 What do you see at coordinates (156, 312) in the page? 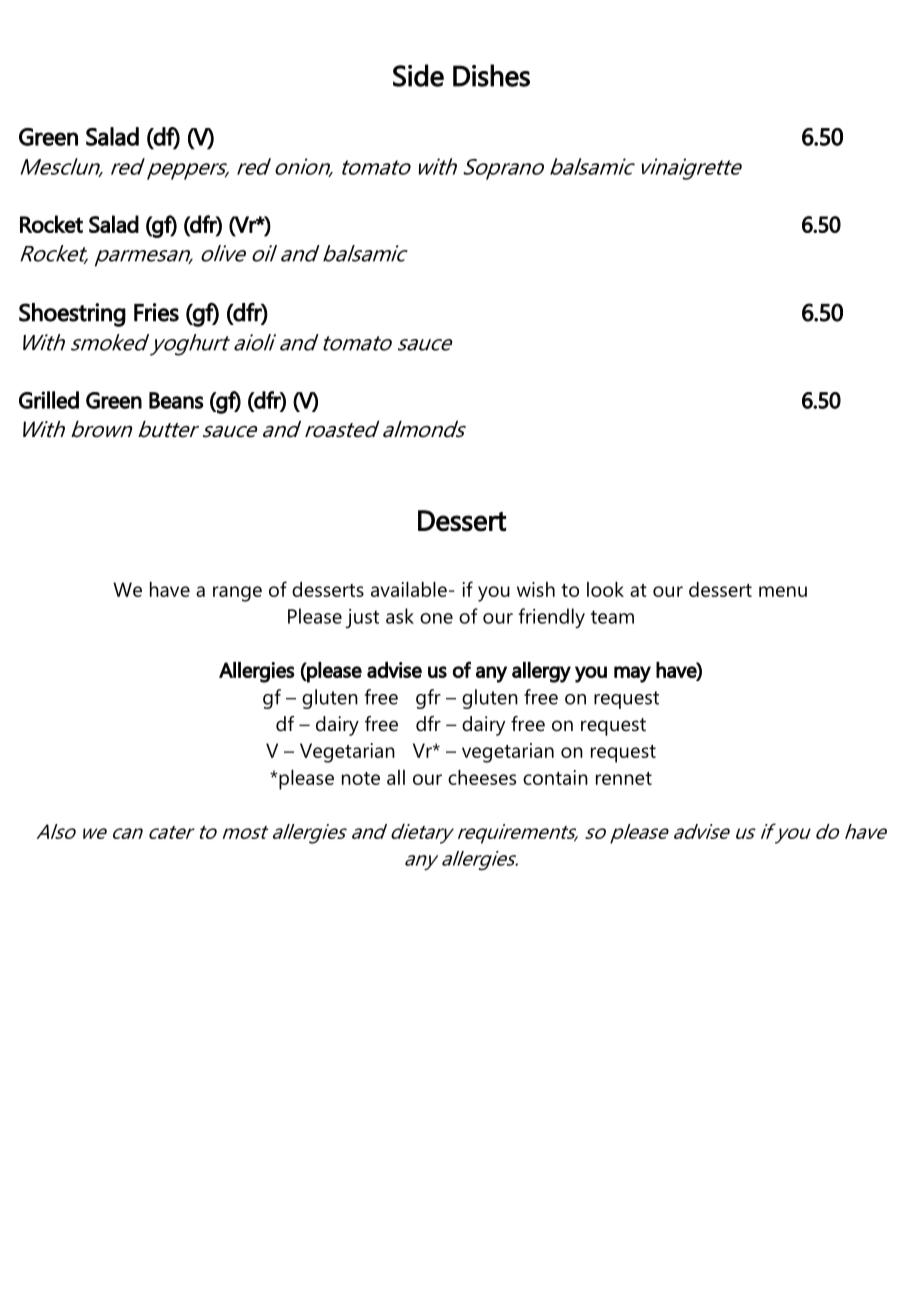
I see `Fries` at bounding box center [156, 312].
